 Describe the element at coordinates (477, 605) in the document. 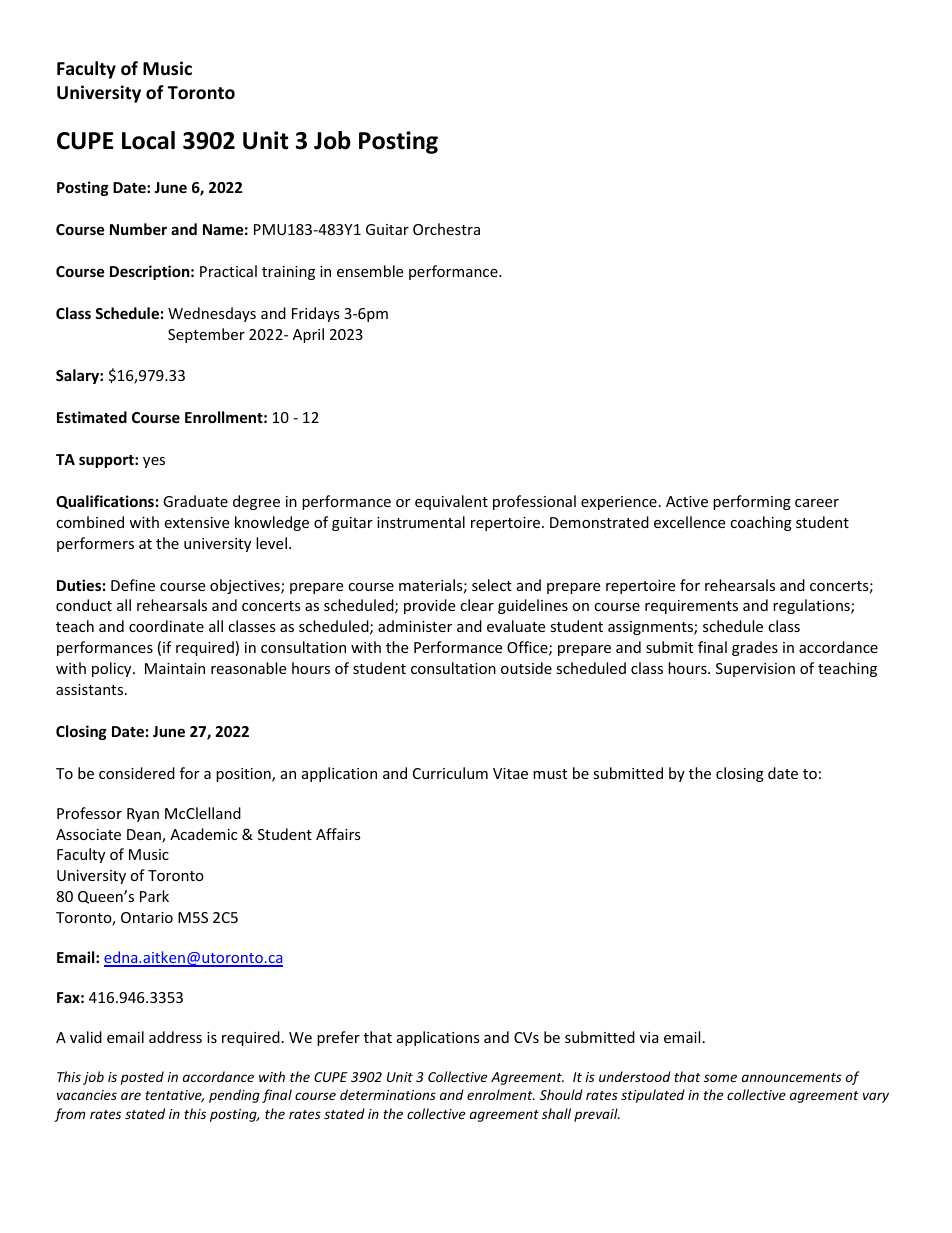

I see `clear` at that location.
